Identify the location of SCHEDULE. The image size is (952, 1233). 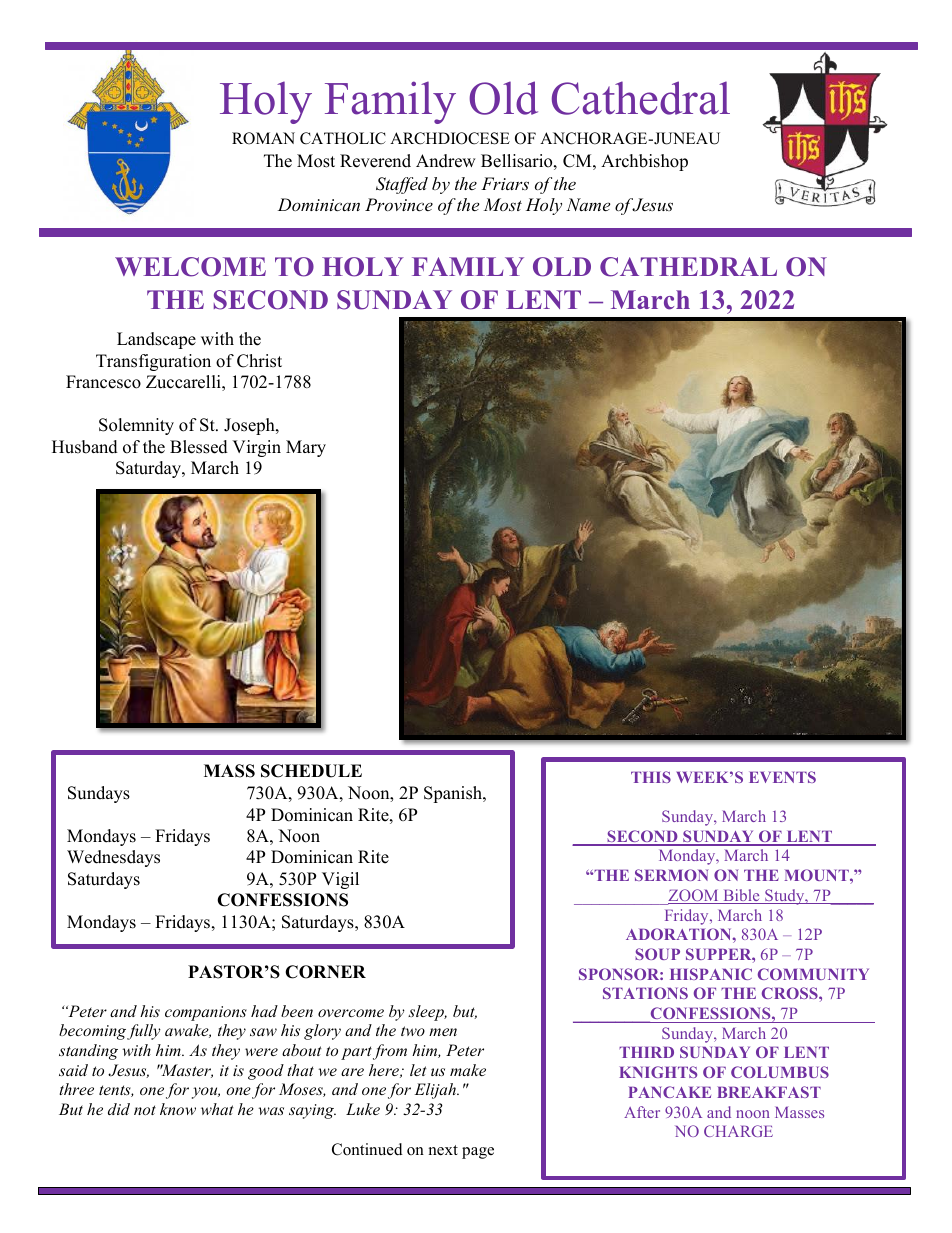
(311, 771).
